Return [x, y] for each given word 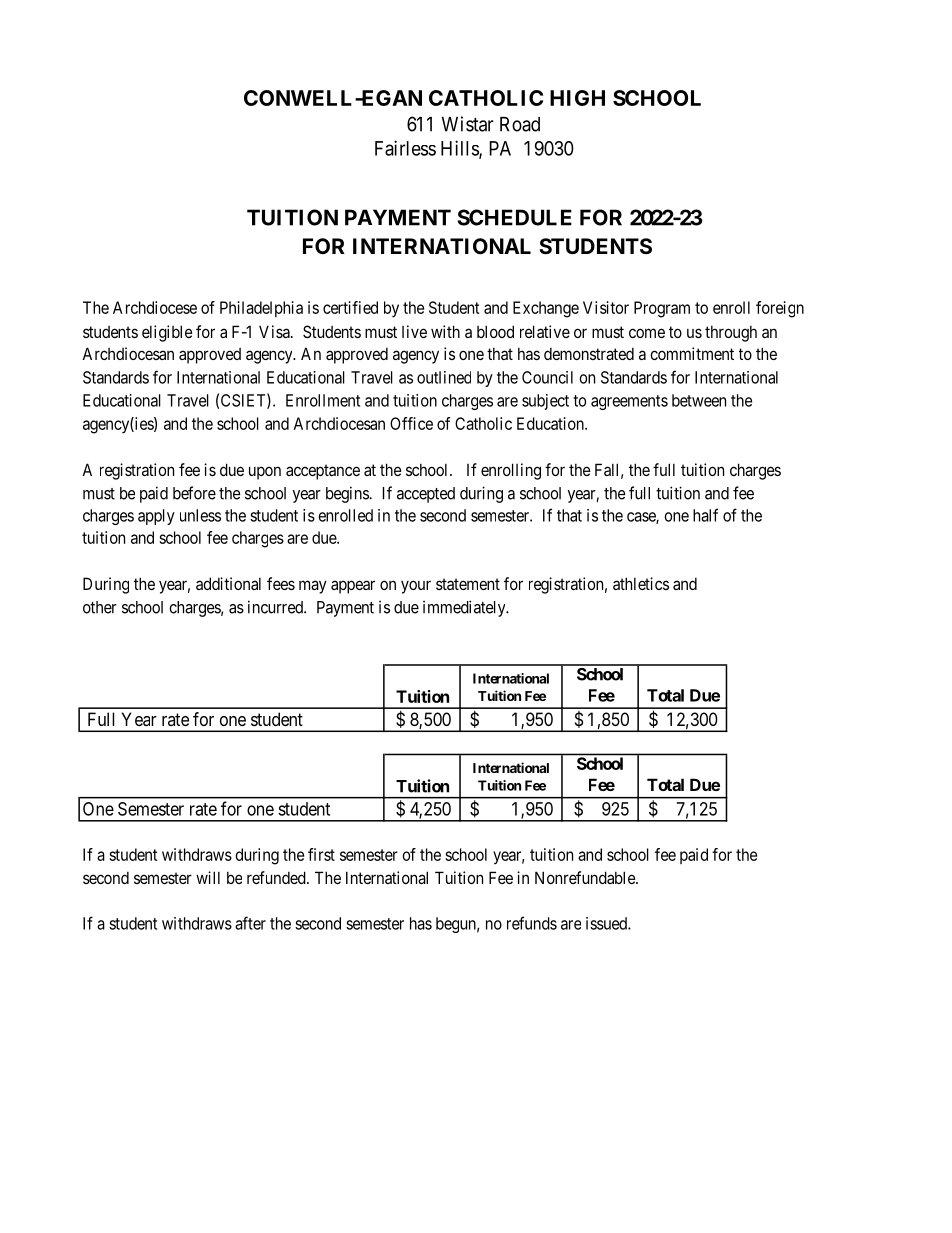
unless [200, 515]
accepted [426, 495]
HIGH [577, 98]
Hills [460, 149]
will [208, 877]
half [705, 515]
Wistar [468, 124]
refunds [532, 923]
